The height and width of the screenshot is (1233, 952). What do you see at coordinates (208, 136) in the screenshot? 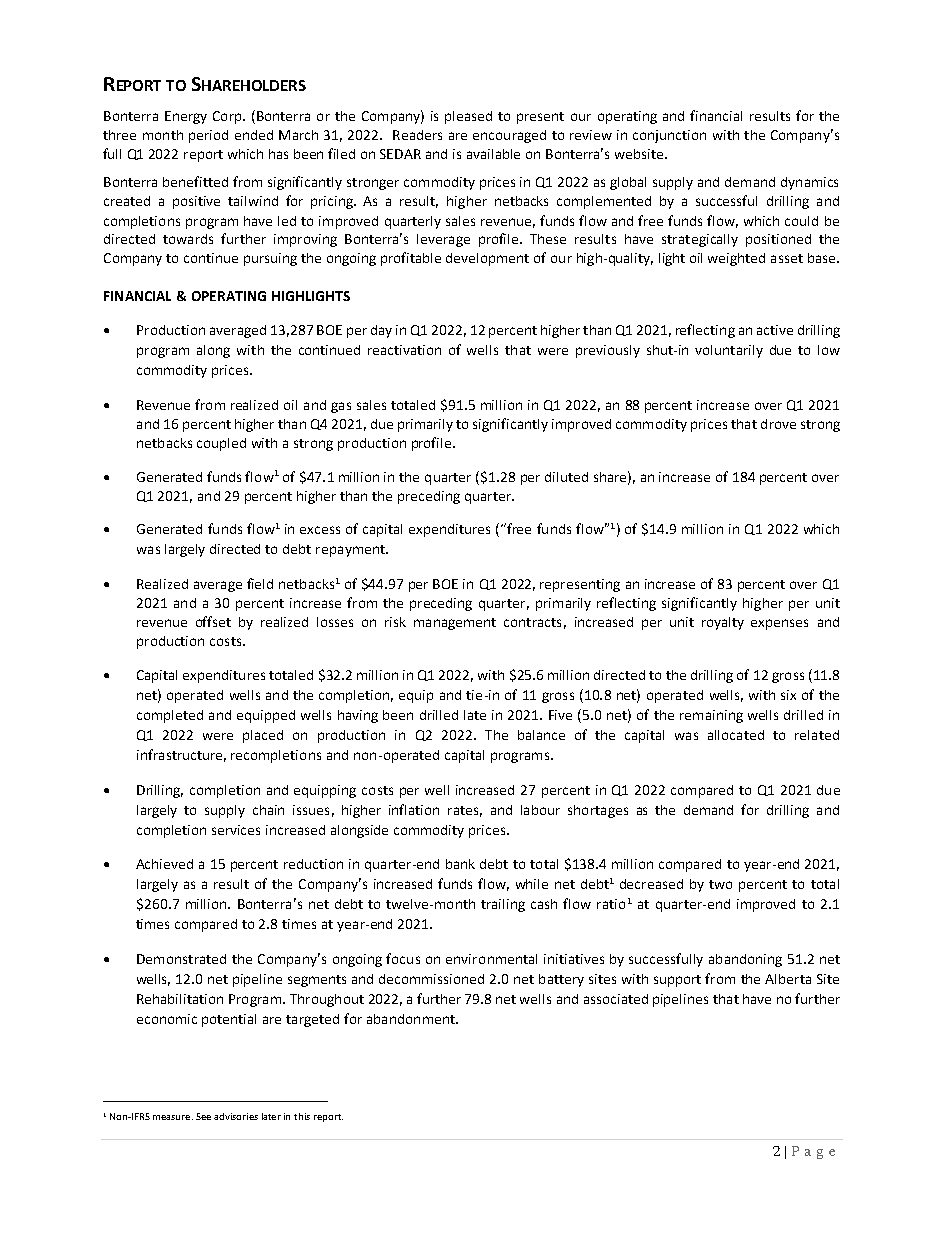
I see `period` at bounding box center [208, 136].
